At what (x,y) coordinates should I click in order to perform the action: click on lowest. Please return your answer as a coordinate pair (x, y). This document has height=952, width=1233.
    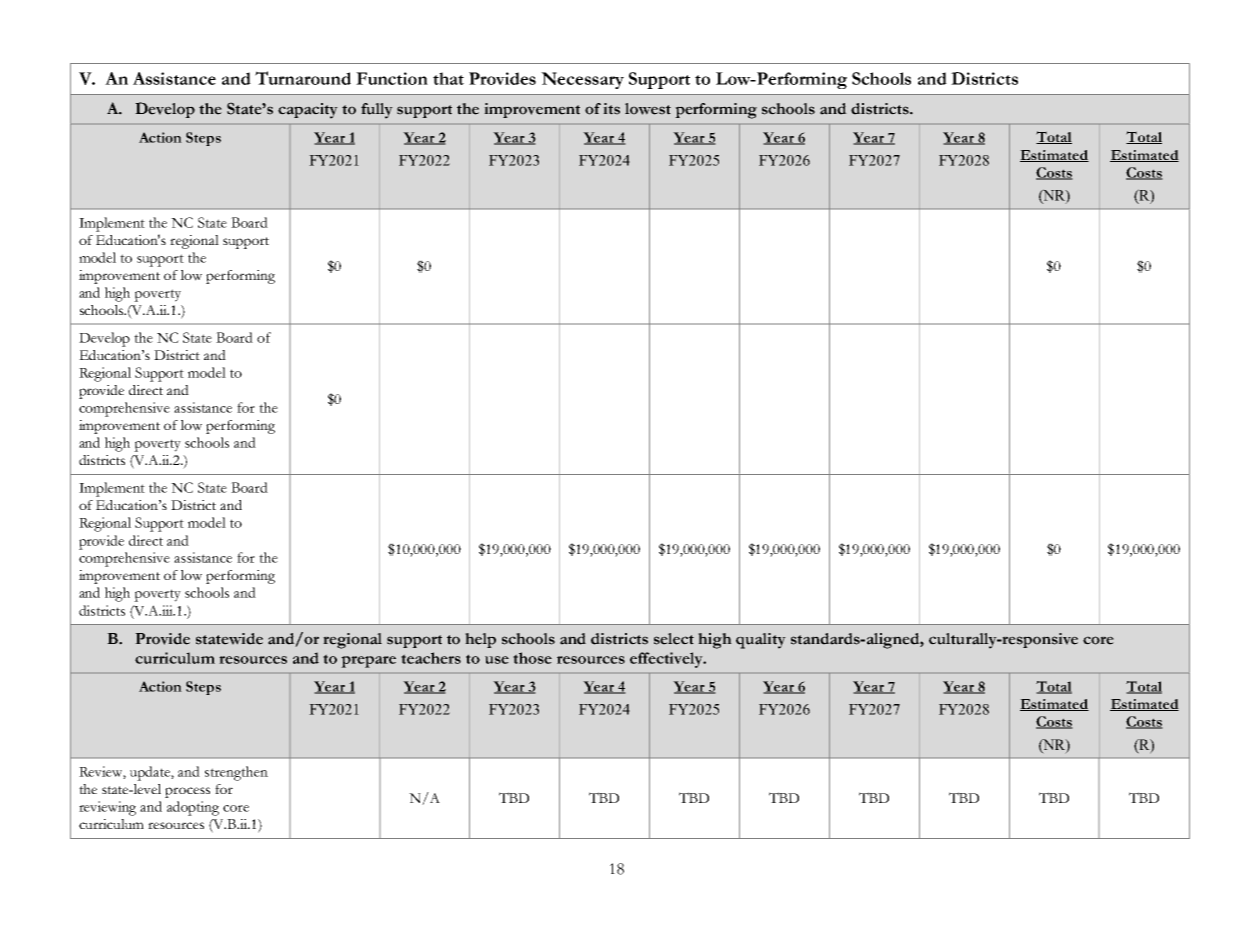
    Looking at the image, I should click on (648, 109).
